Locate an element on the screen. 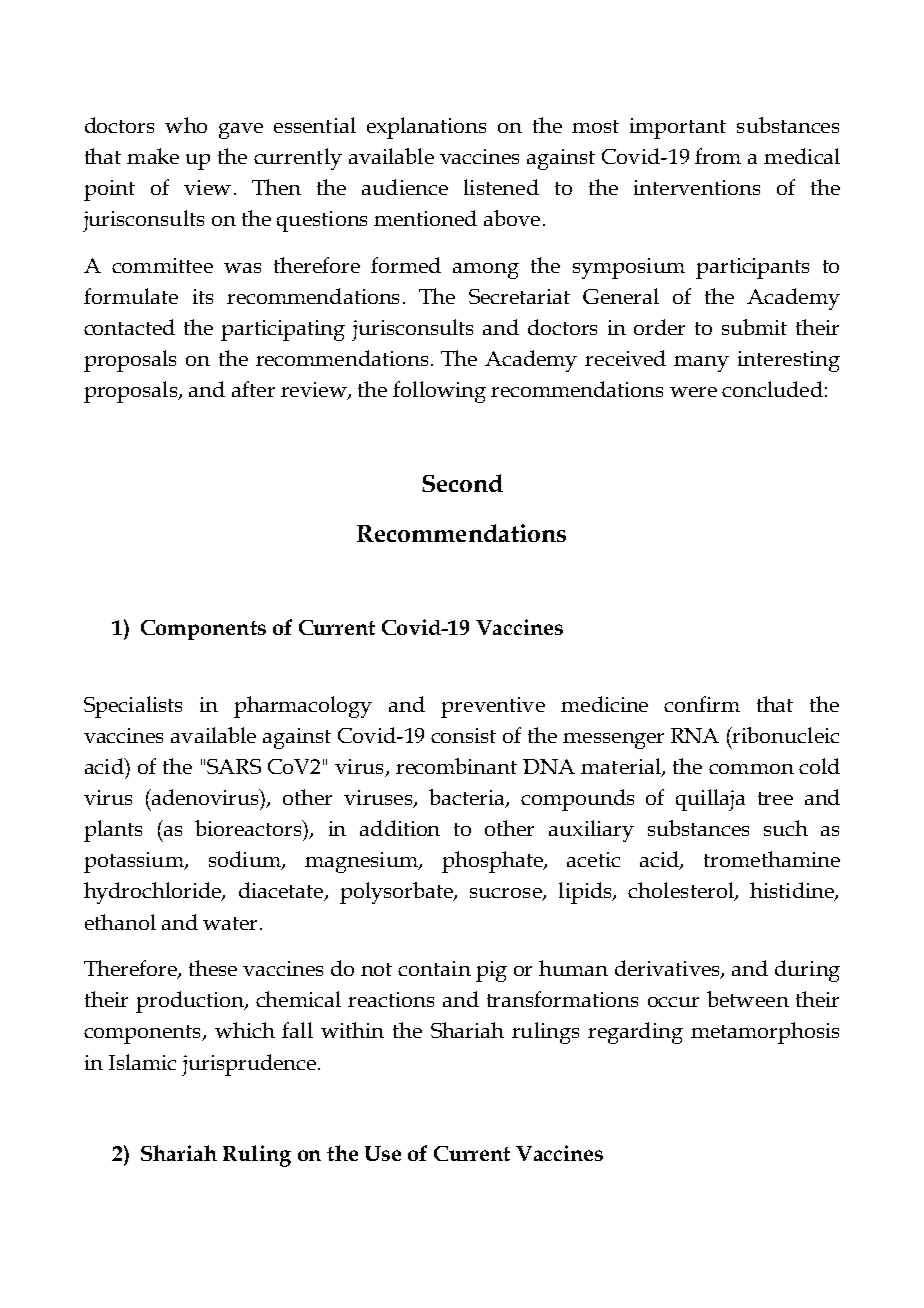 The width and height of the screenshot is (924, 1308). Second is located at coordinates (462, 483).
